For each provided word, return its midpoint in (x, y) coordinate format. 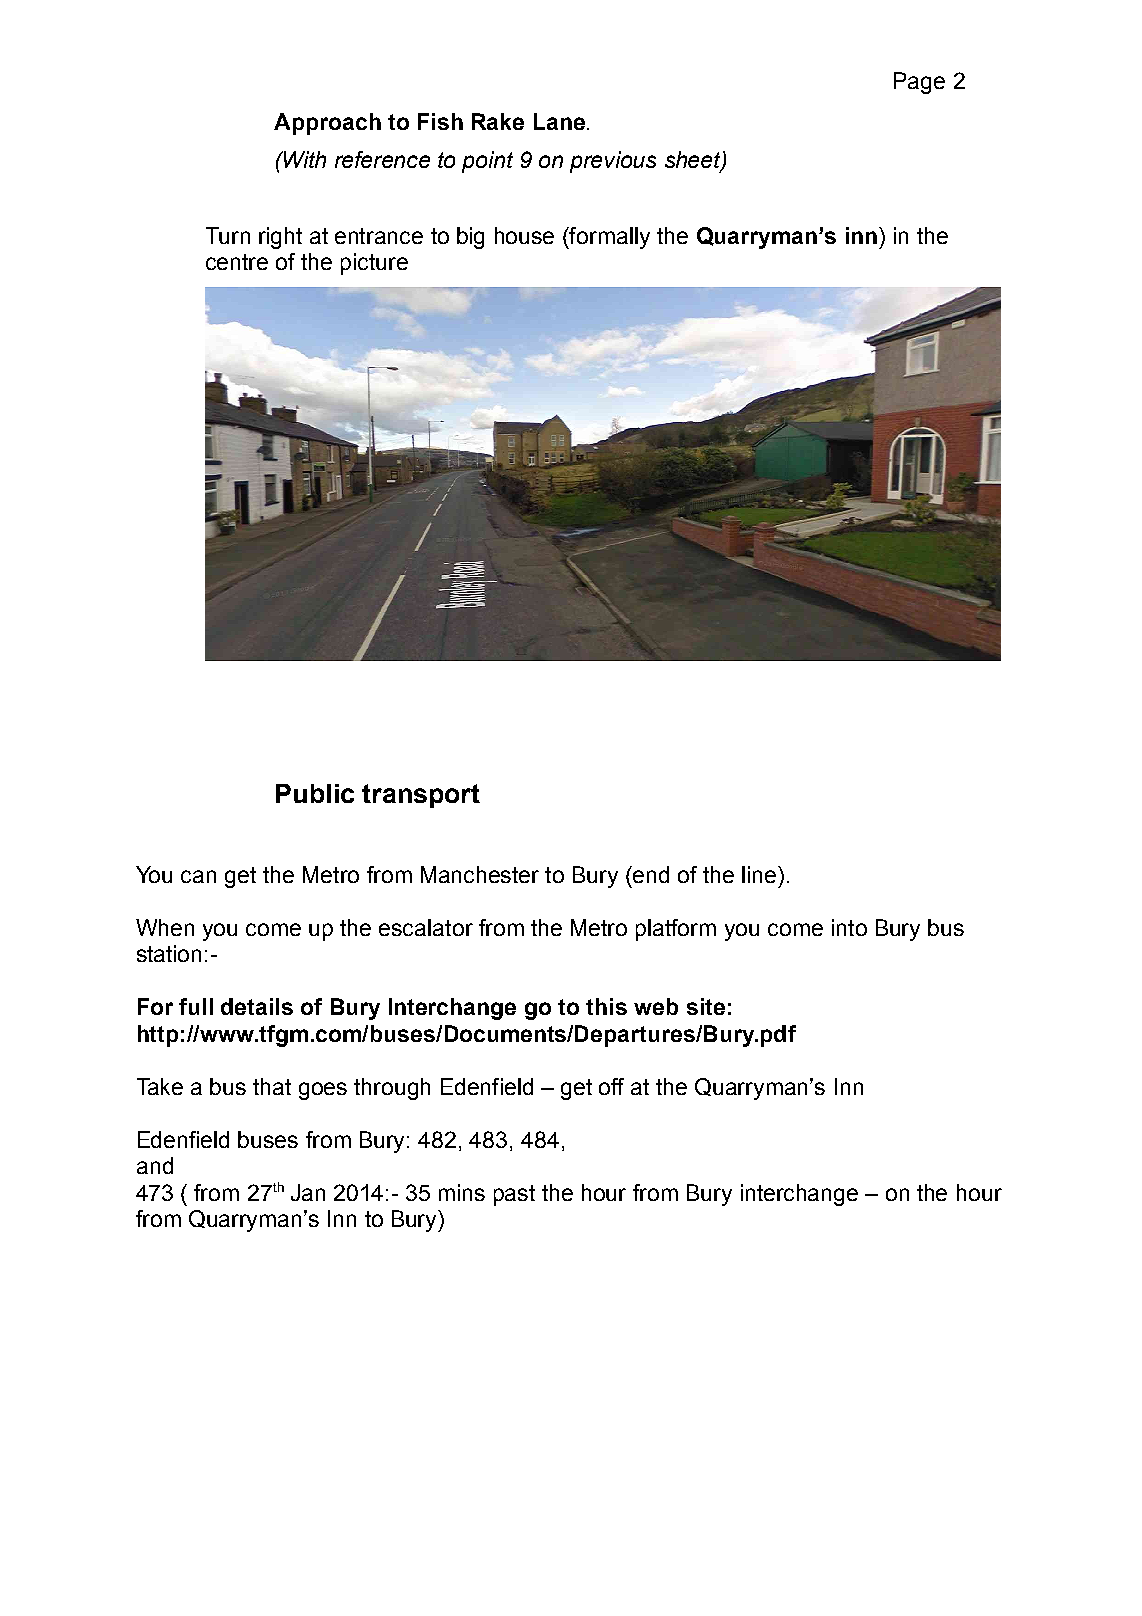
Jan (308, 1192)
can (198, 876)
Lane (559, 121)
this (606, 1006)
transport (421, 796)
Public (315, 793)
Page (919, 83)
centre (237, 262)
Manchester (480, 874)
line (760, 874)
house (524, 235)
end (650, 874)
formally (609, 238)
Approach (327, 124)
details (257, 1006)
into (849, 927)
